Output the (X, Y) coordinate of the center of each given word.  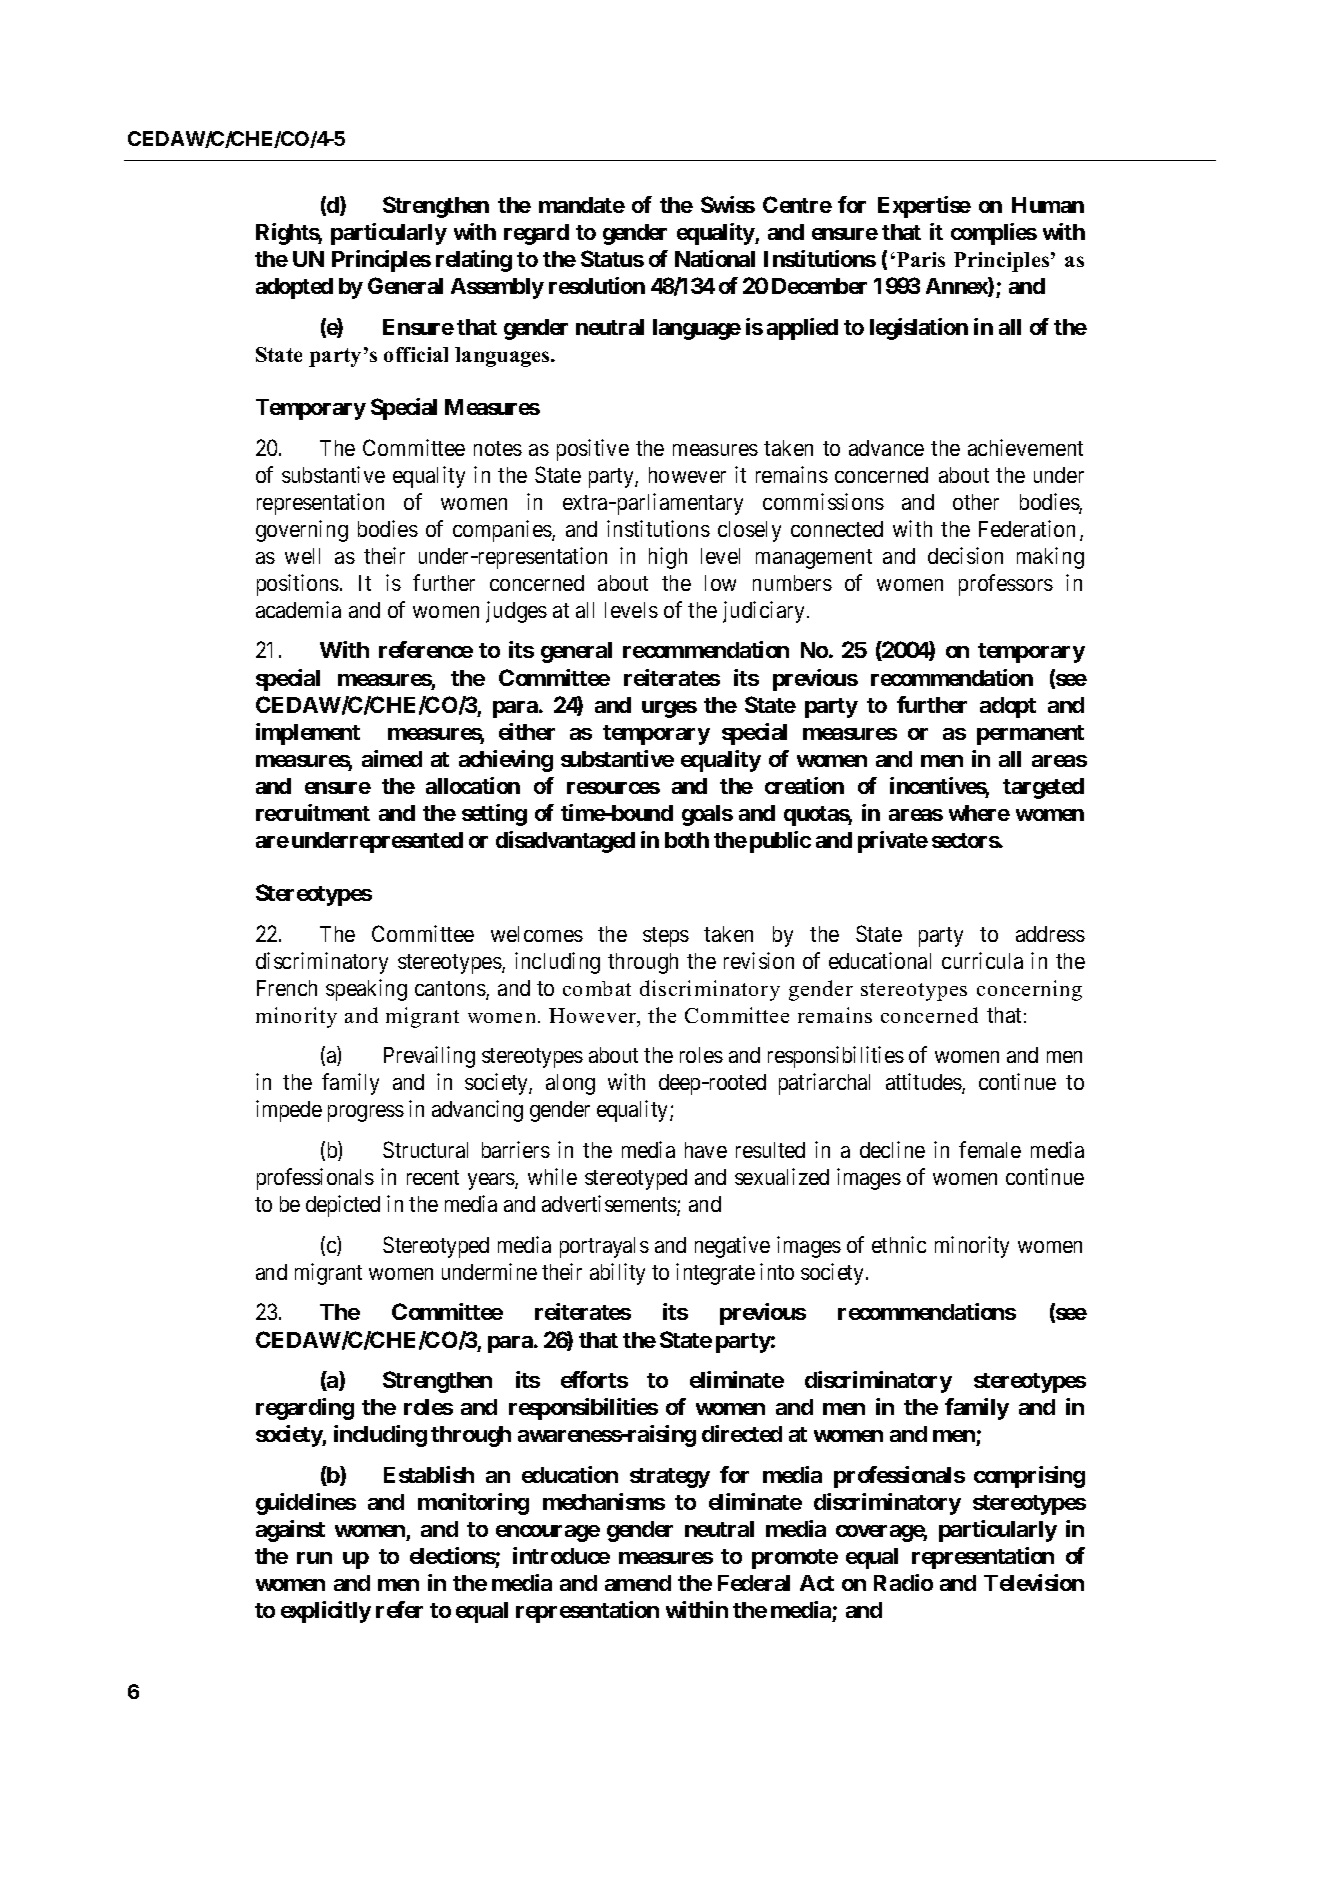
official (416, 354)
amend (638, 1583)
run (314, 1558)
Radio (903, 1582)
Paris (921, 259)
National (715, 258)
